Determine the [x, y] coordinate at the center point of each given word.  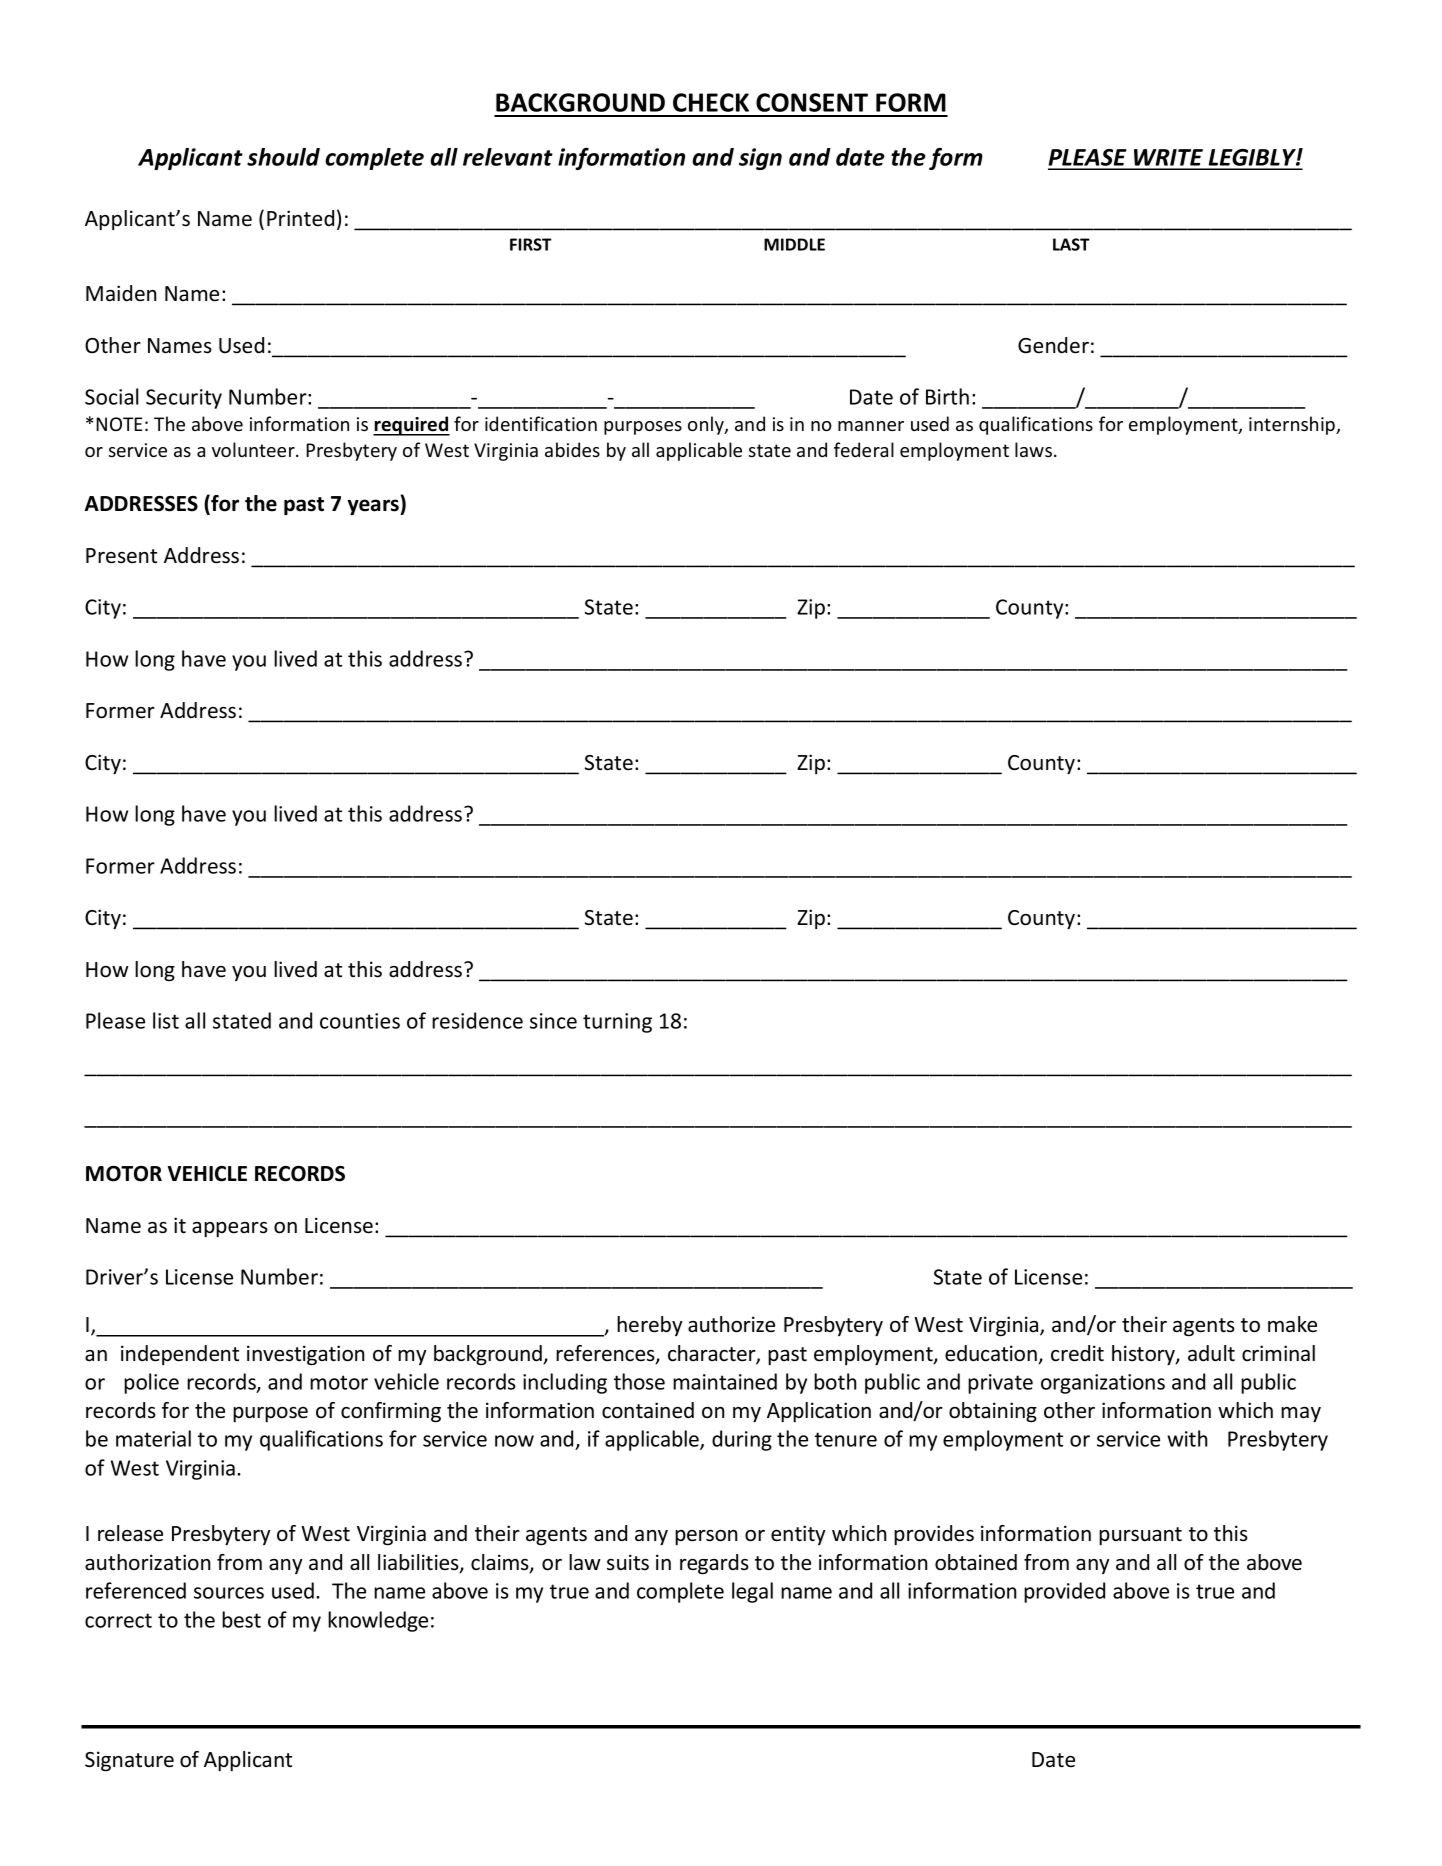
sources [229, 1593]
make [1292, 1324]
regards [714, 1564]
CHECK [711, 102]
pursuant [1140, 1536]
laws [1035, 449]
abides [572, 449]
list [166, 1020]
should [283, 157]
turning [617, 1023]
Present [121, 556]
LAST [1071, 244]
